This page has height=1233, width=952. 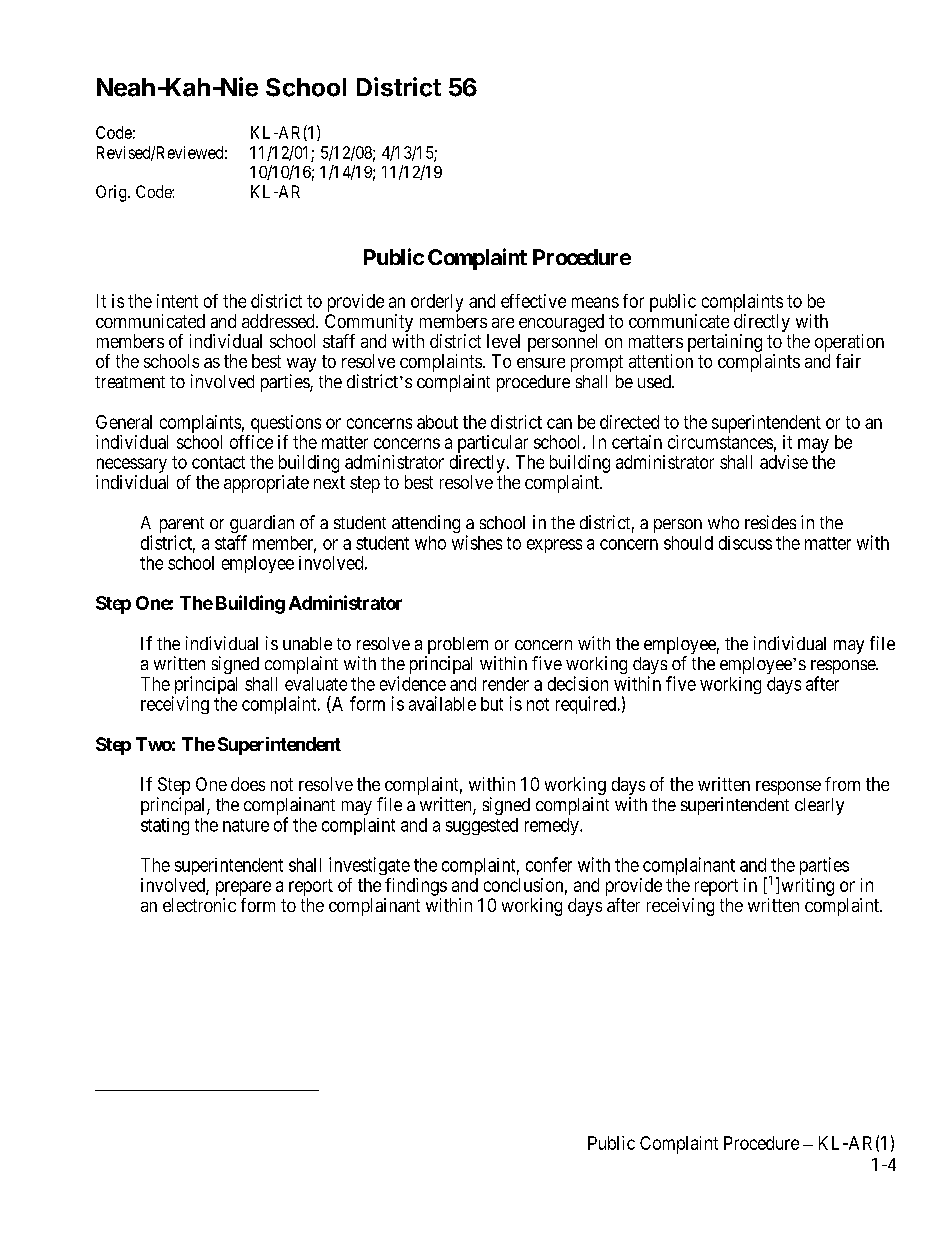 What do you see at coordinates (243, 888) in the page?
I see `prepare` at bounding box center [243, 888].
